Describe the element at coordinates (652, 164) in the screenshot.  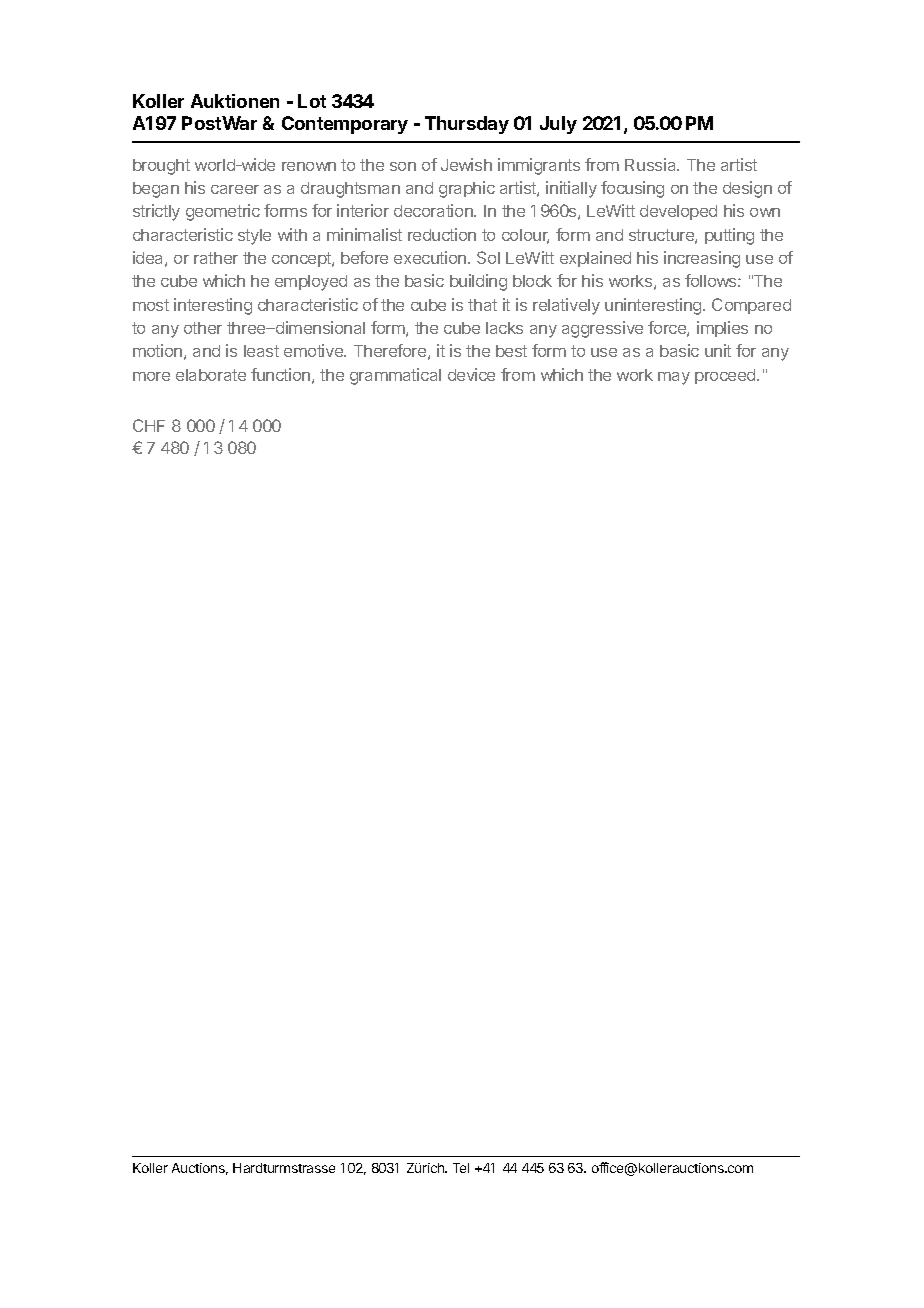
I see `Russia` at that location.
